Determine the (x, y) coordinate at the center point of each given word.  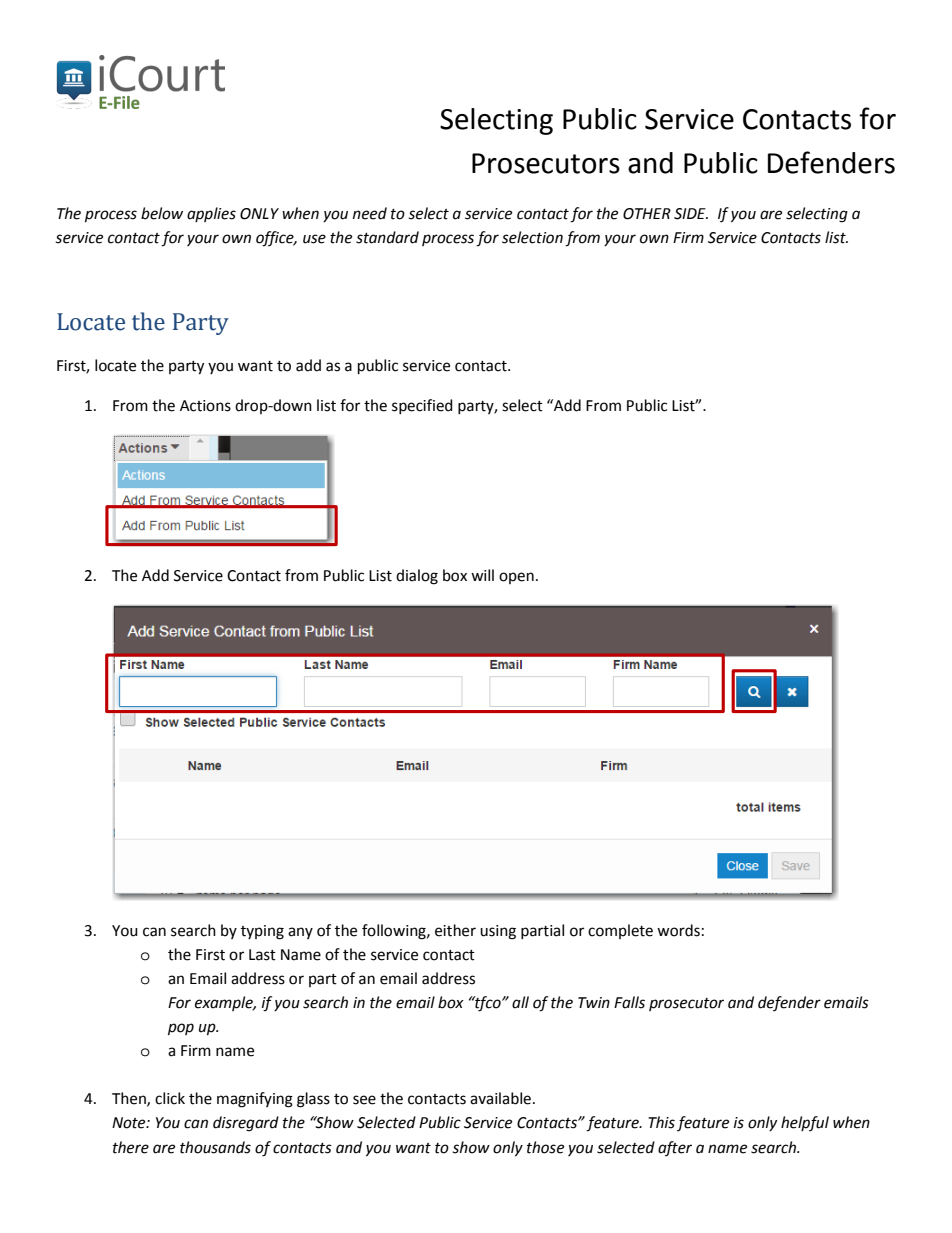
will (482, 575)
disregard (246, 1124)
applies (211, 214)
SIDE (691, 214)
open (516, 578)
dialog (417, 577)
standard (387, 237)
